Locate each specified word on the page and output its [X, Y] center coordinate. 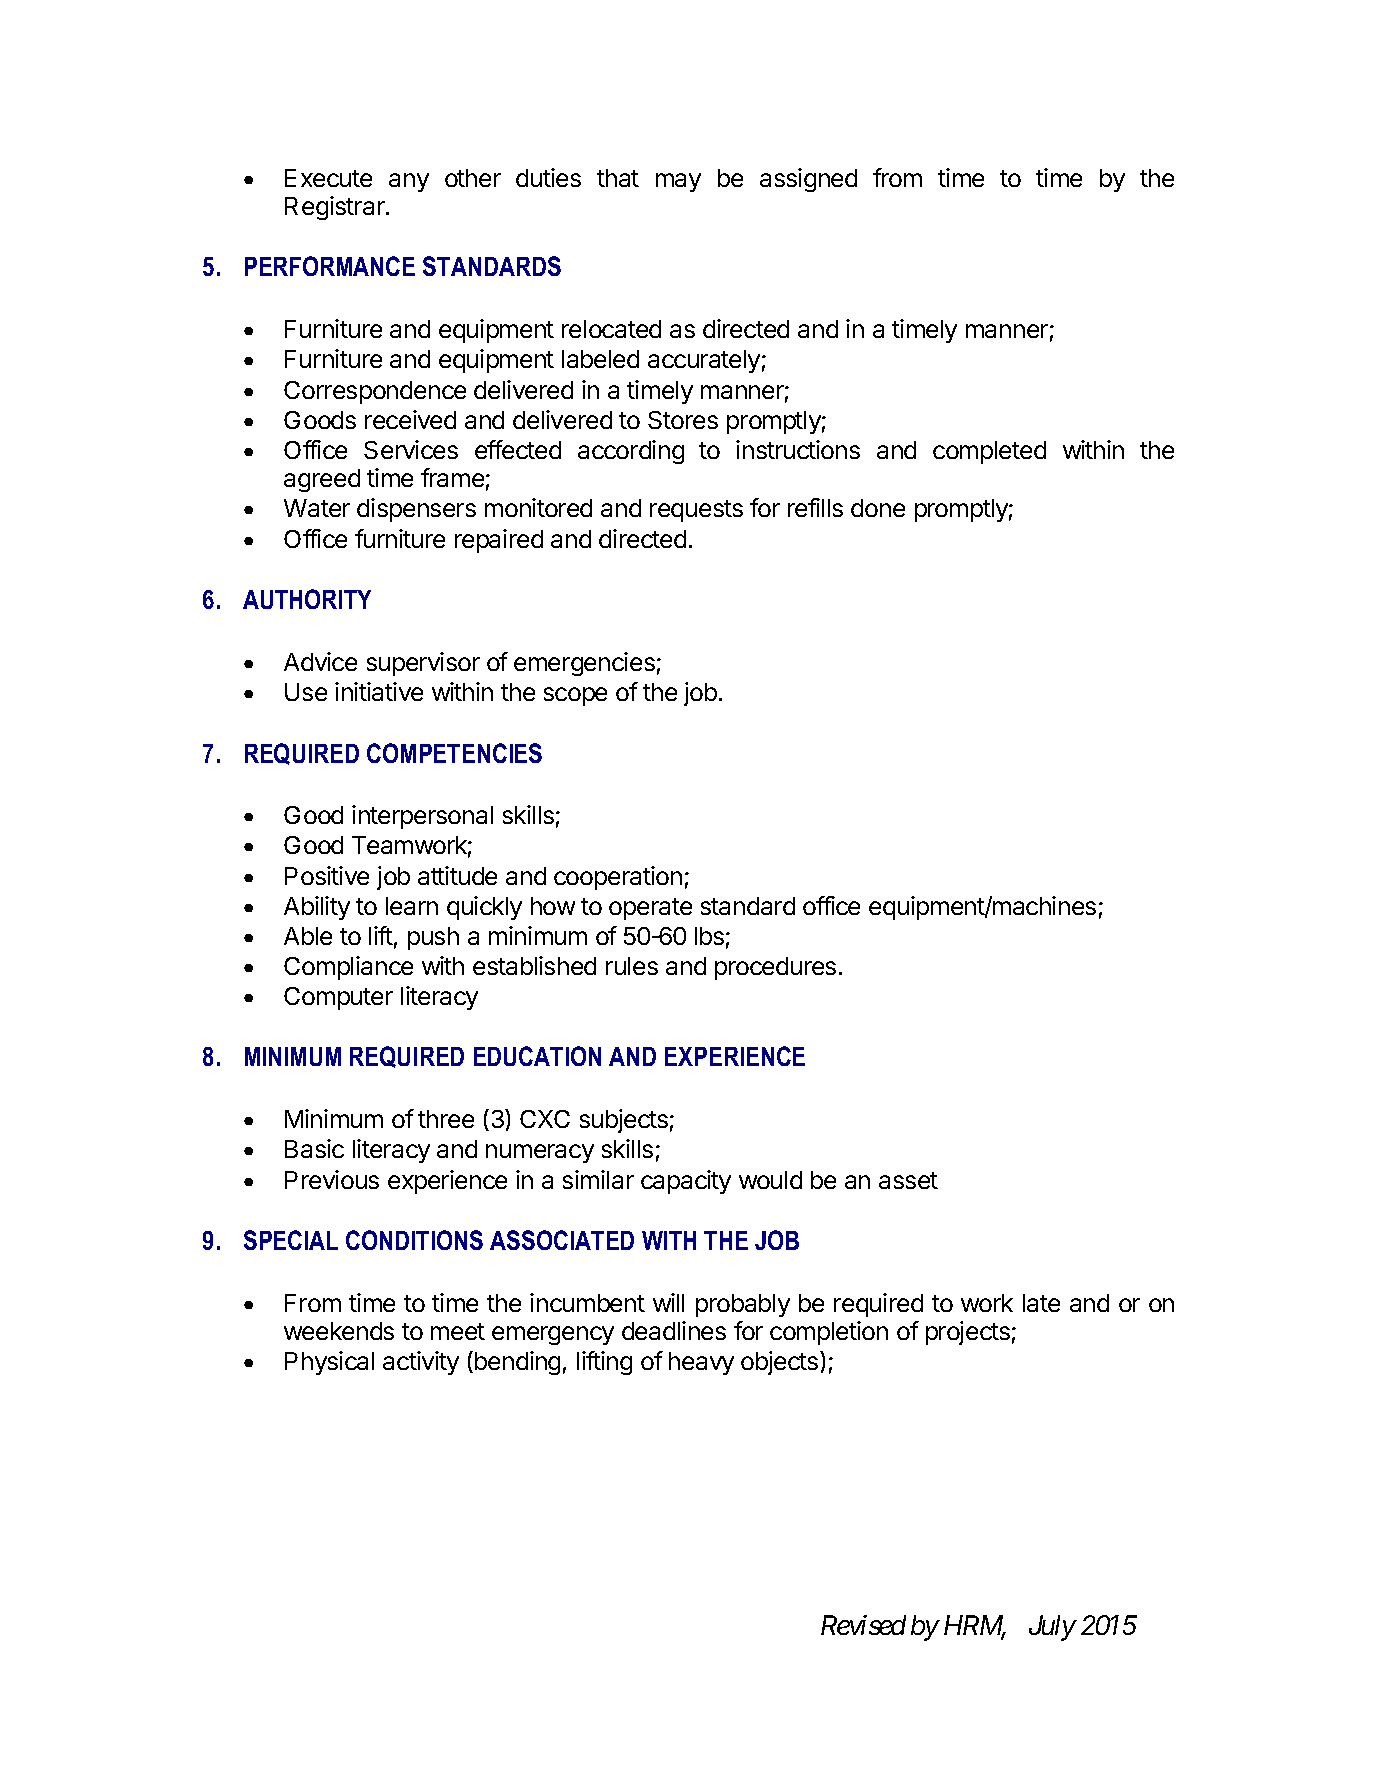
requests [696, 511]
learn [412, 906]
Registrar [336, 208]
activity [421, 1363]
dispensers [416, 510]
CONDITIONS [414, 1240]
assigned [808, 180]
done [878, 508]
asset [908, 1180]
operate [650, 909]
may [678, 182]
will [668, 1302]
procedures [775, 968]
